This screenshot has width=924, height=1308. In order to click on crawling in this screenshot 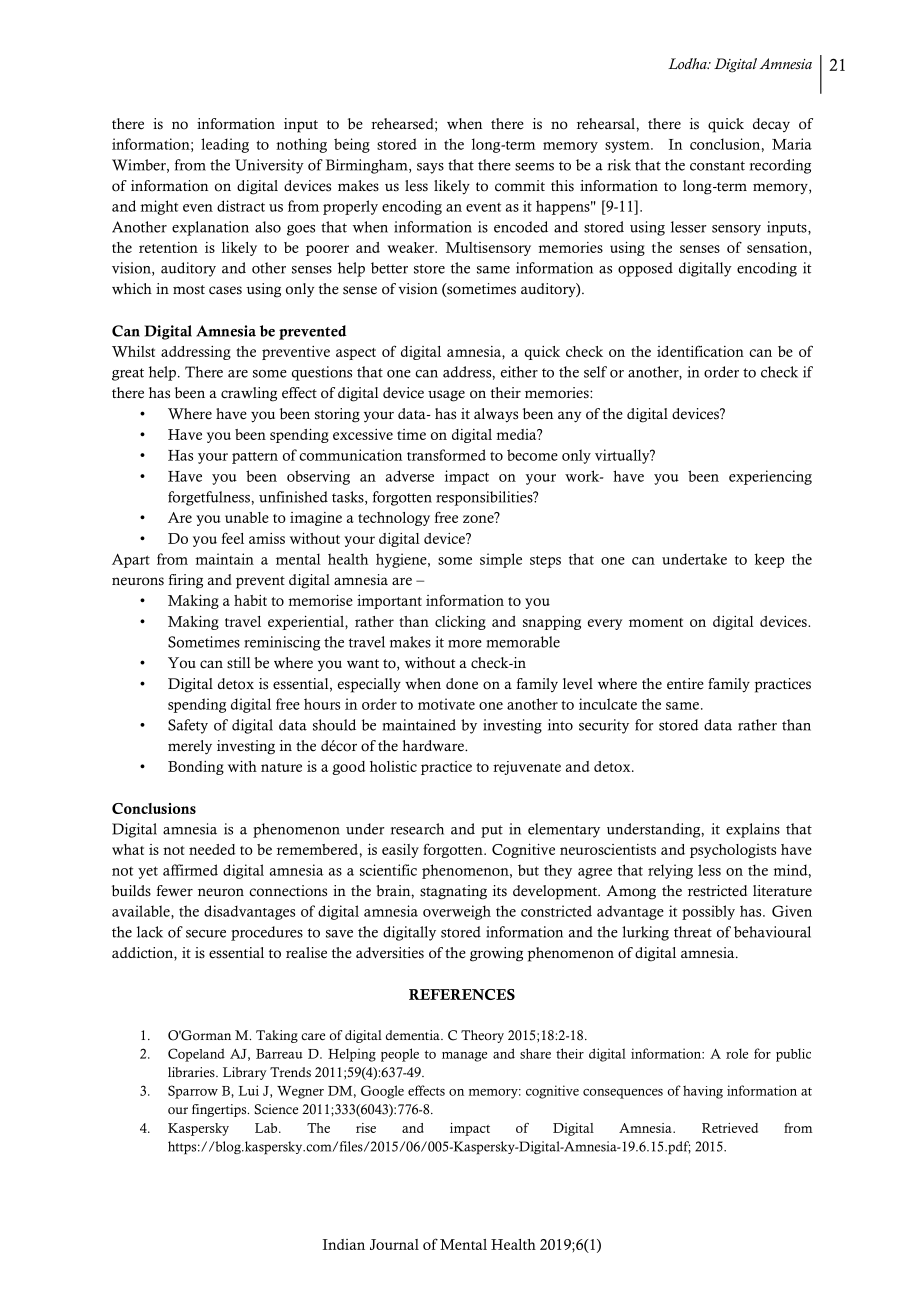, I will do `click(249, 394)`.
